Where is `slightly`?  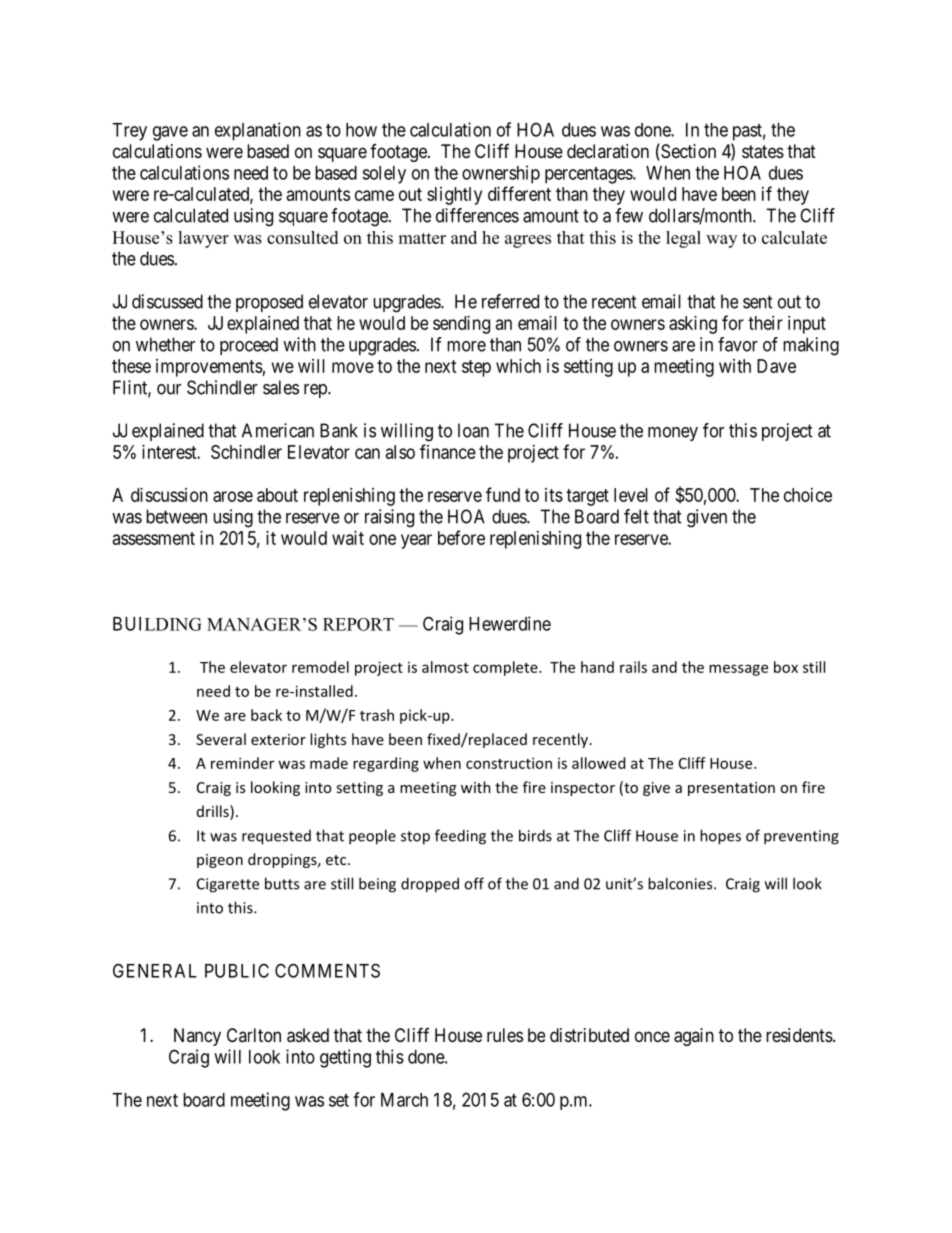
slightly is located at coordinates (454, 196).
